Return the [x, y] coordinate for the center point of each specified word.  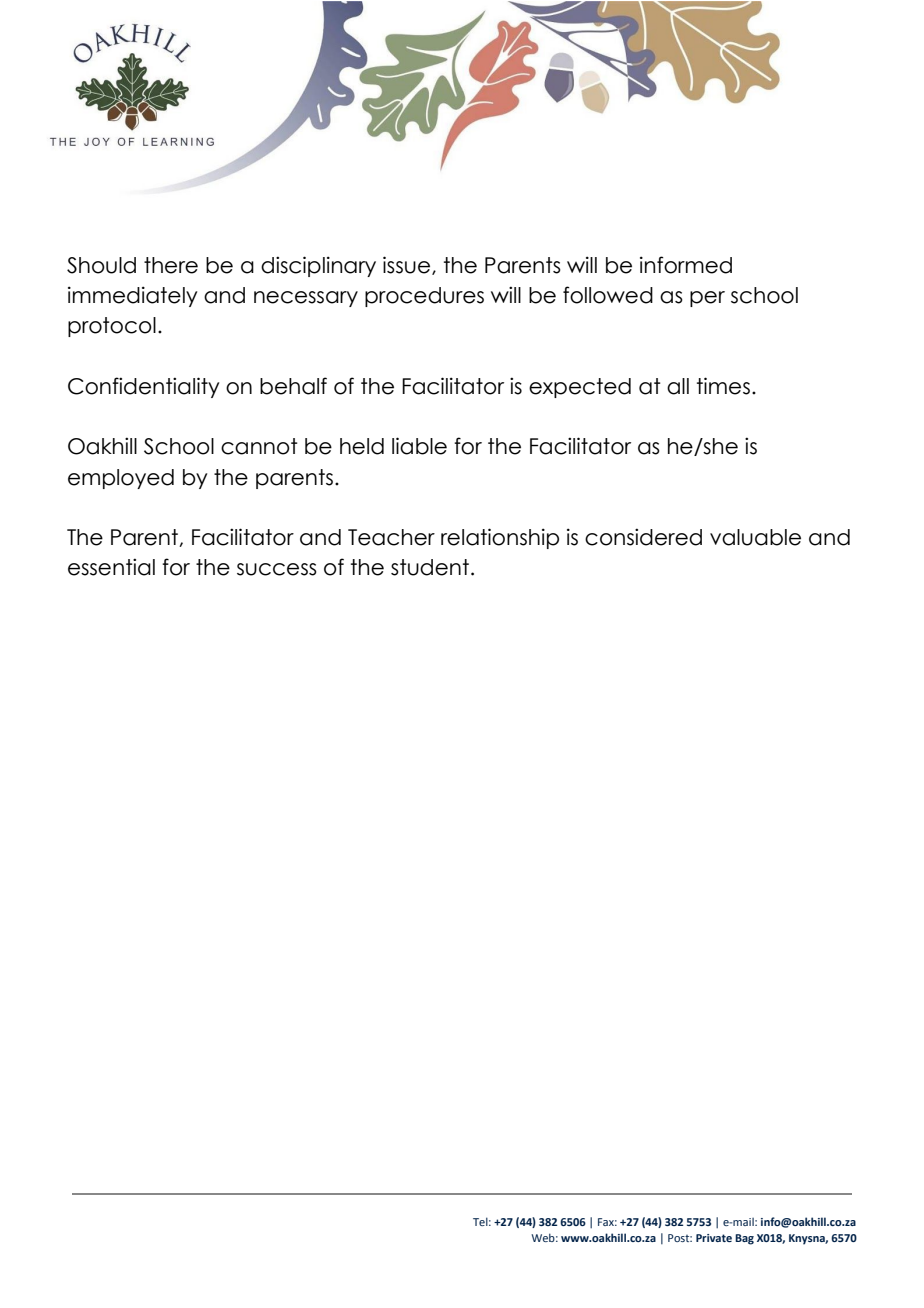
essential [111, 567]
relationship [500, 538]
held [362, 446]
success [277, 569]
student [430, 567]
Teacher [391, 537]
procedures [424, 297]
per [707, 299]
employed [121, 479]
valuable [755, 537]
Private [714, 1238]
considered [643, 537]
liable [419, 446]
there [171, 265]
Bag [744, 1239]
